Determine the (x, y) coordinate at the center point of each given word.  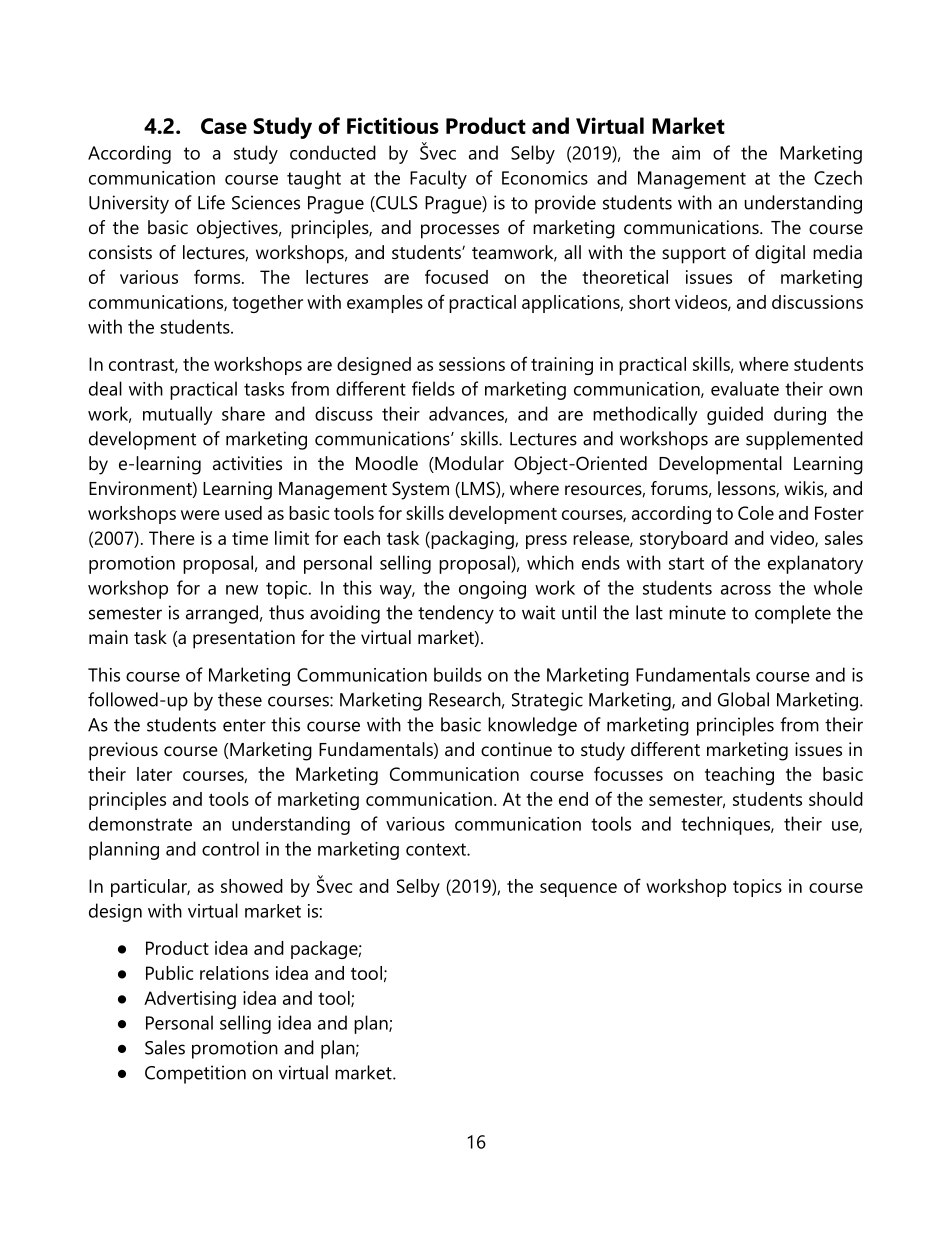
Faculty (438, 179)
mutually (178, 415)
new (242, 590)
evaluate (745, 388)
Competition (195, 1074)
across (746, 590)
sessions (472, 364)
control (230, 848)
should (836, 799)
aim (686, 153)
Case (224, 126)
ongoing (492, 590)
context (437, 849)
